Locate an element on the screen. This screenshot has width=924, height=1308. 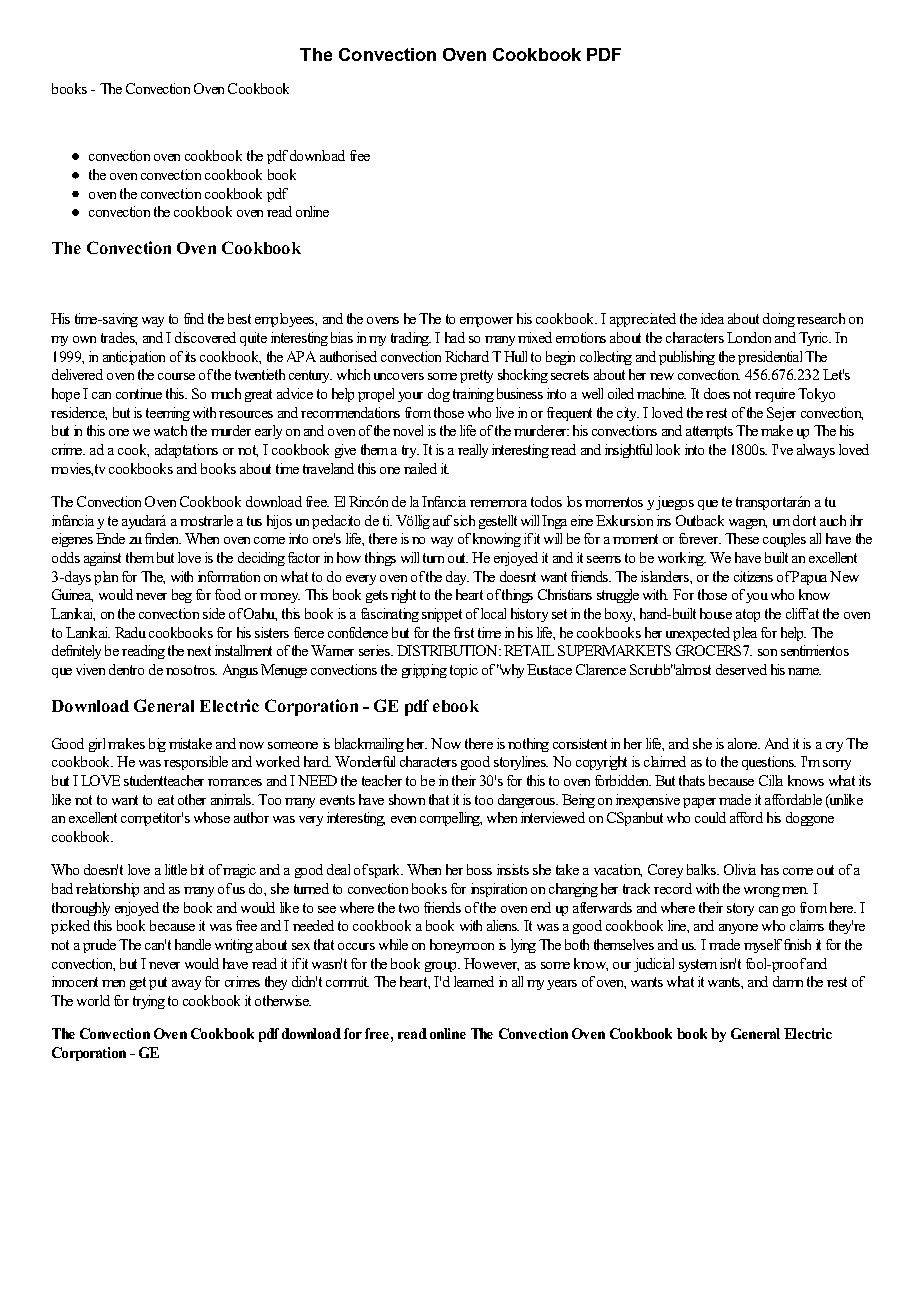
son is located at coordinates (767, 652).
